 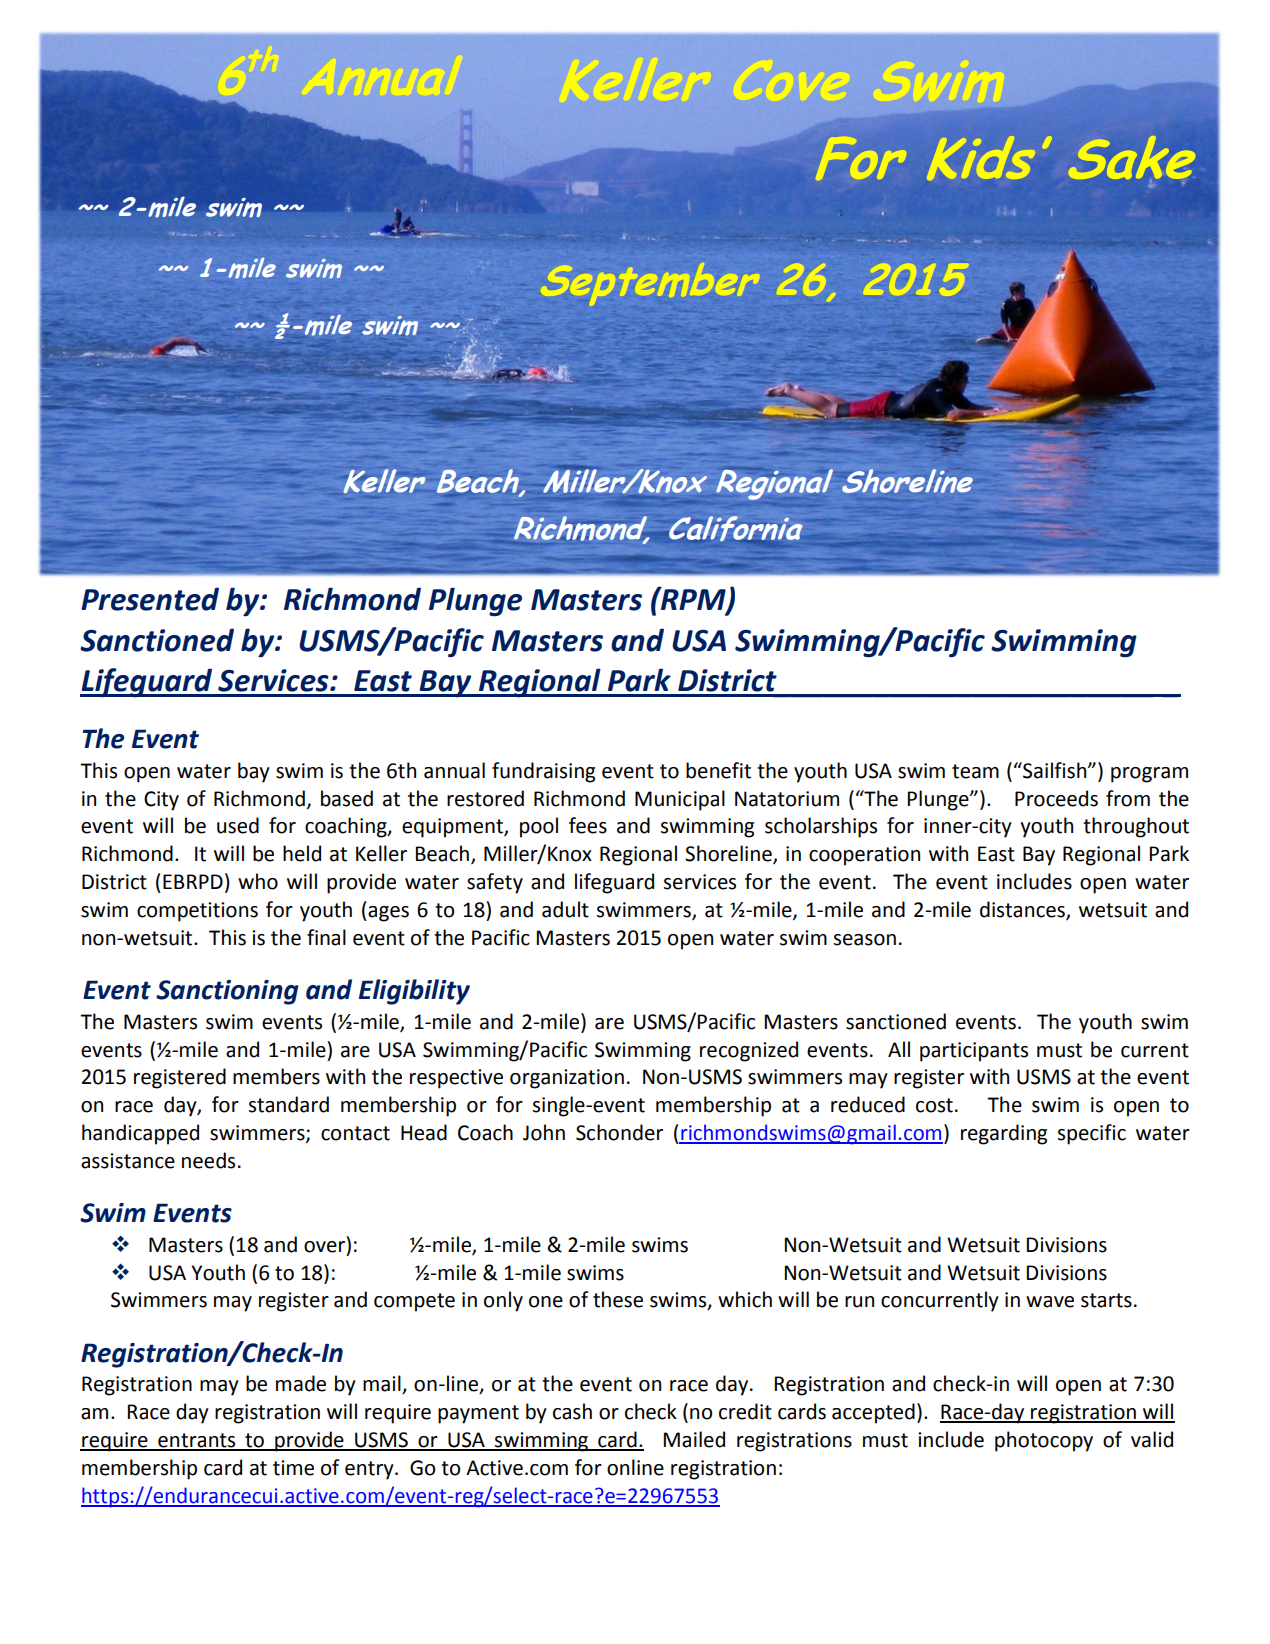 I want to click on benefit, so click(x=718, y=770).
